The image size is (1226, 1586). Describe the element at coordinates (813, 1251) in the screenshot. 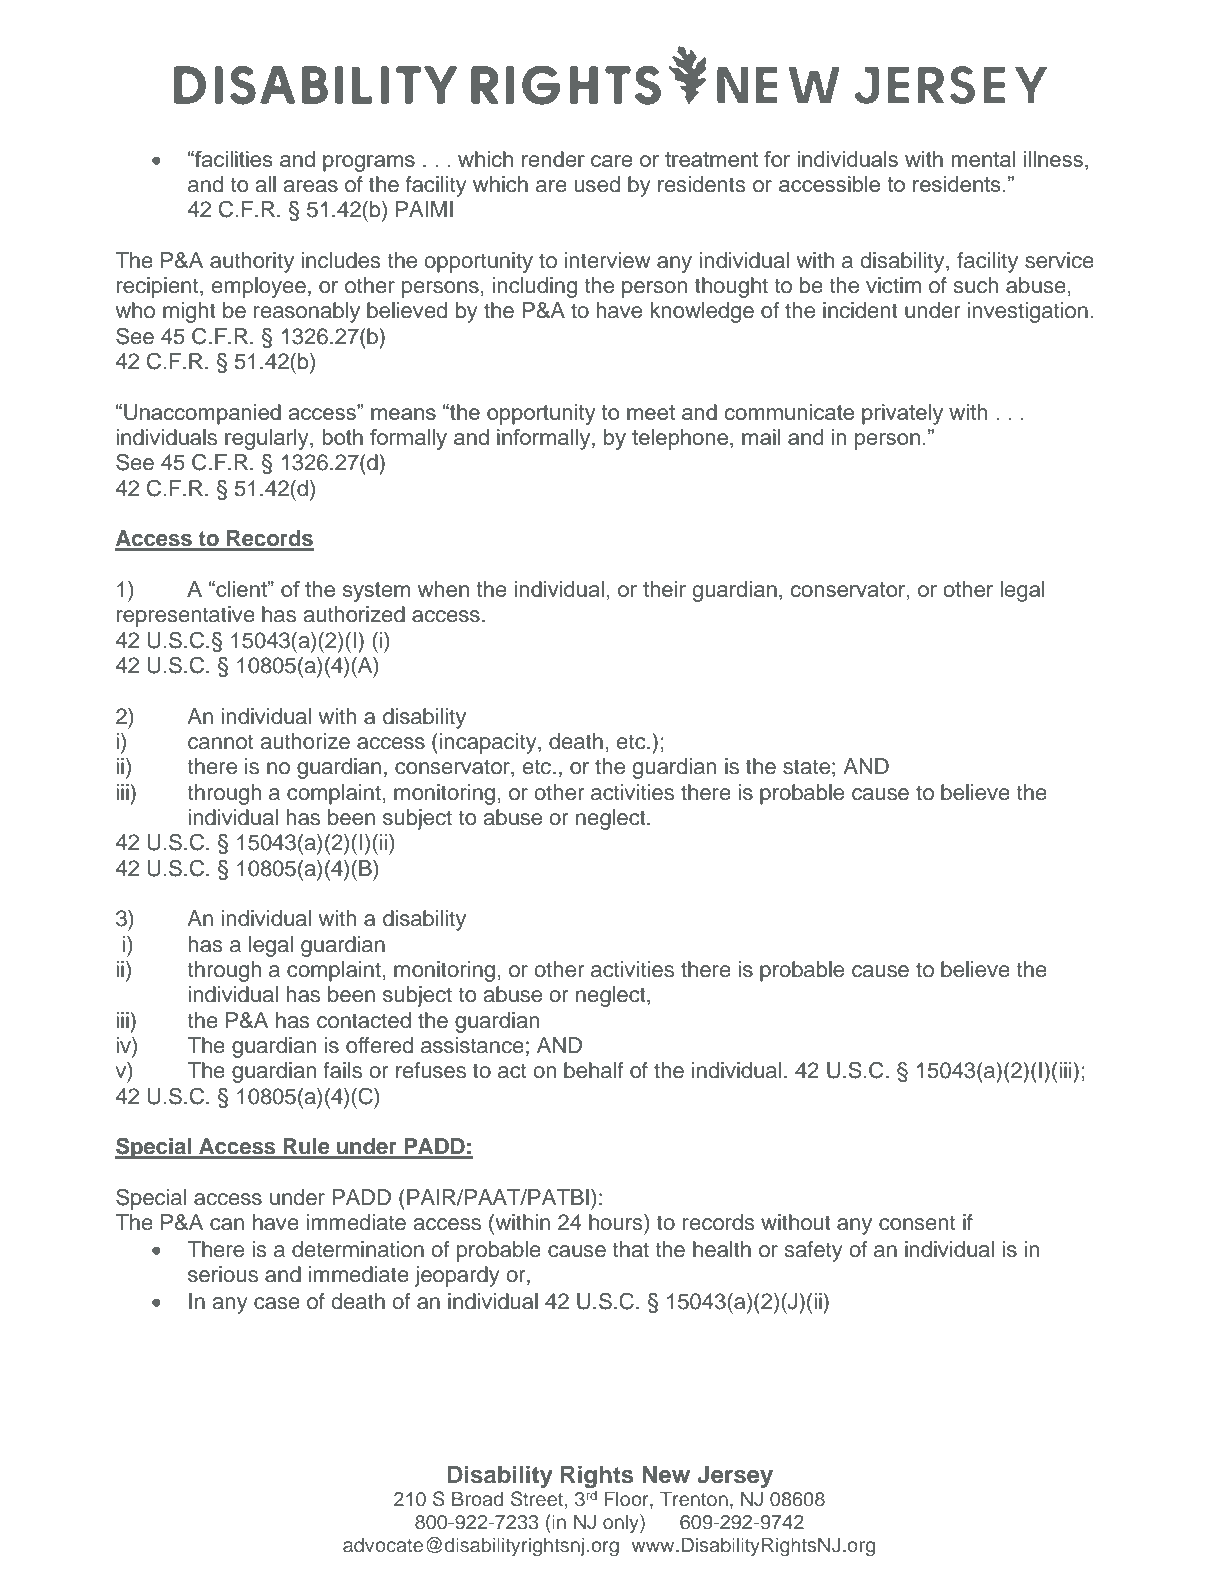

I see `safety` at that location.
